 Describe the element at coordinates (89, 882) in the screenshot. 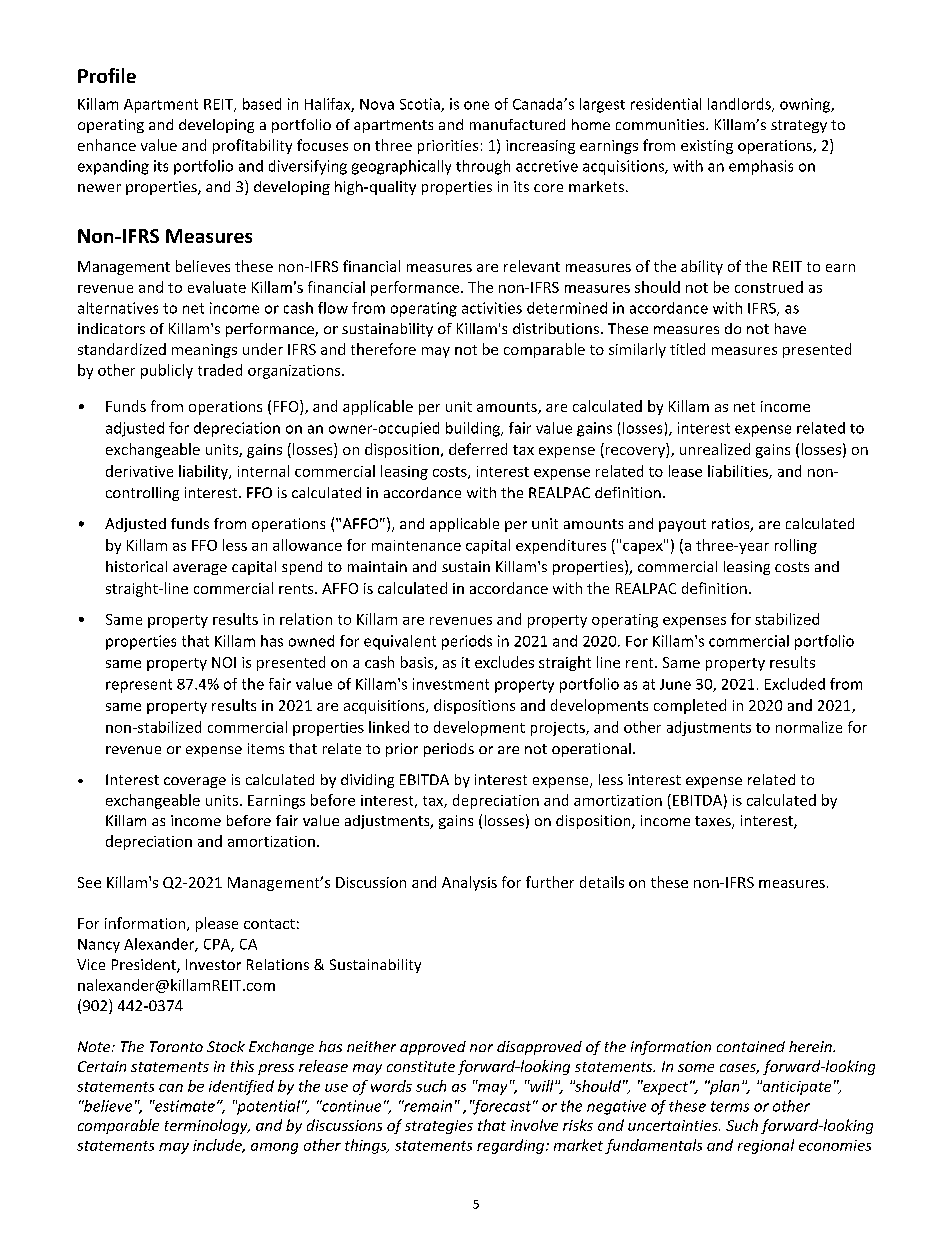

I see `See` at that location.
